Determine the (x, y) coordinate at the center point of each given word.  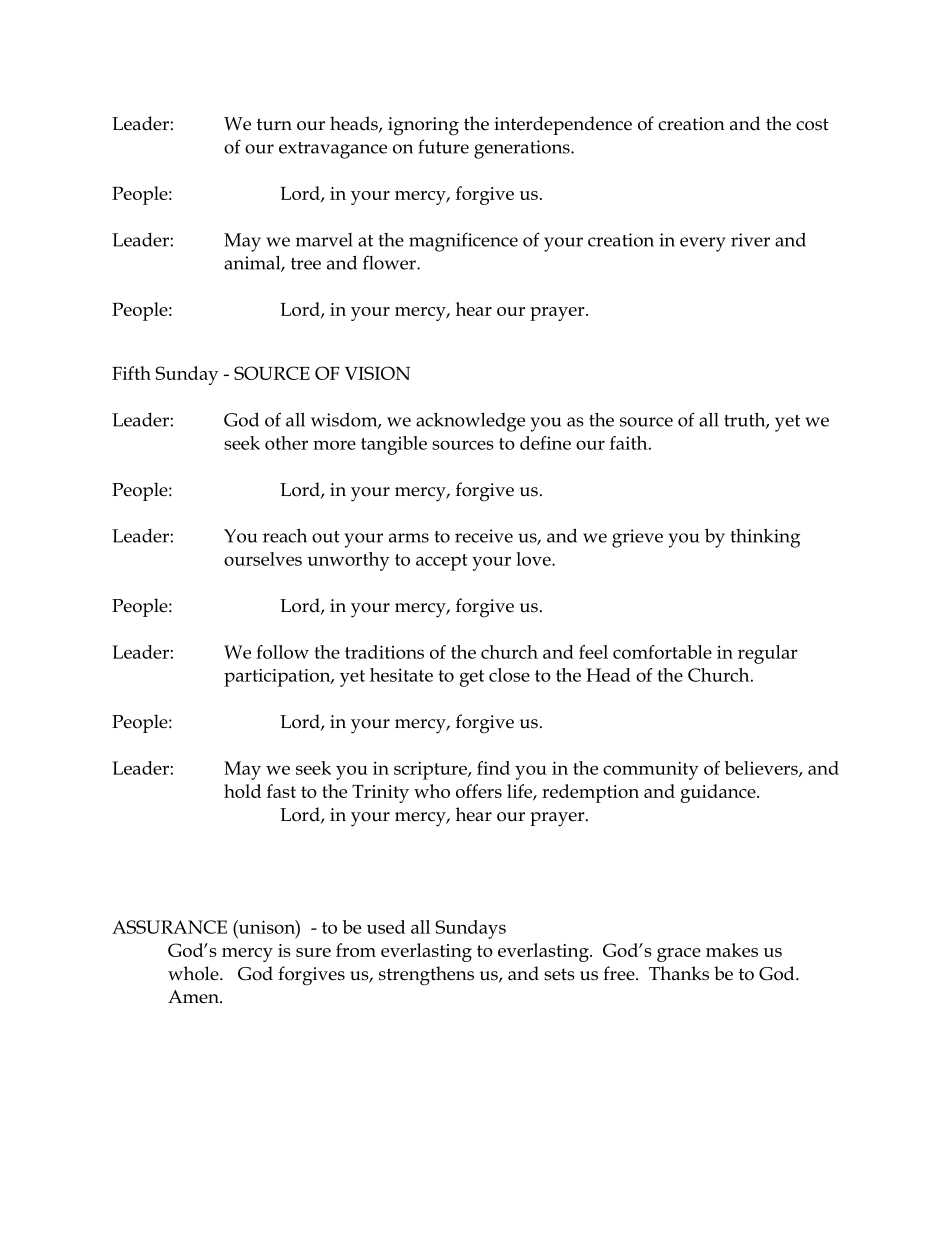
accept (442, 562)
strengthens (426, 976)
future (443, 146)
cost (812, 124)
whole (194, 973)
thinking (765, 538)
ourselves (263, 559)
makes (732, 950)
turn (274, 124)
